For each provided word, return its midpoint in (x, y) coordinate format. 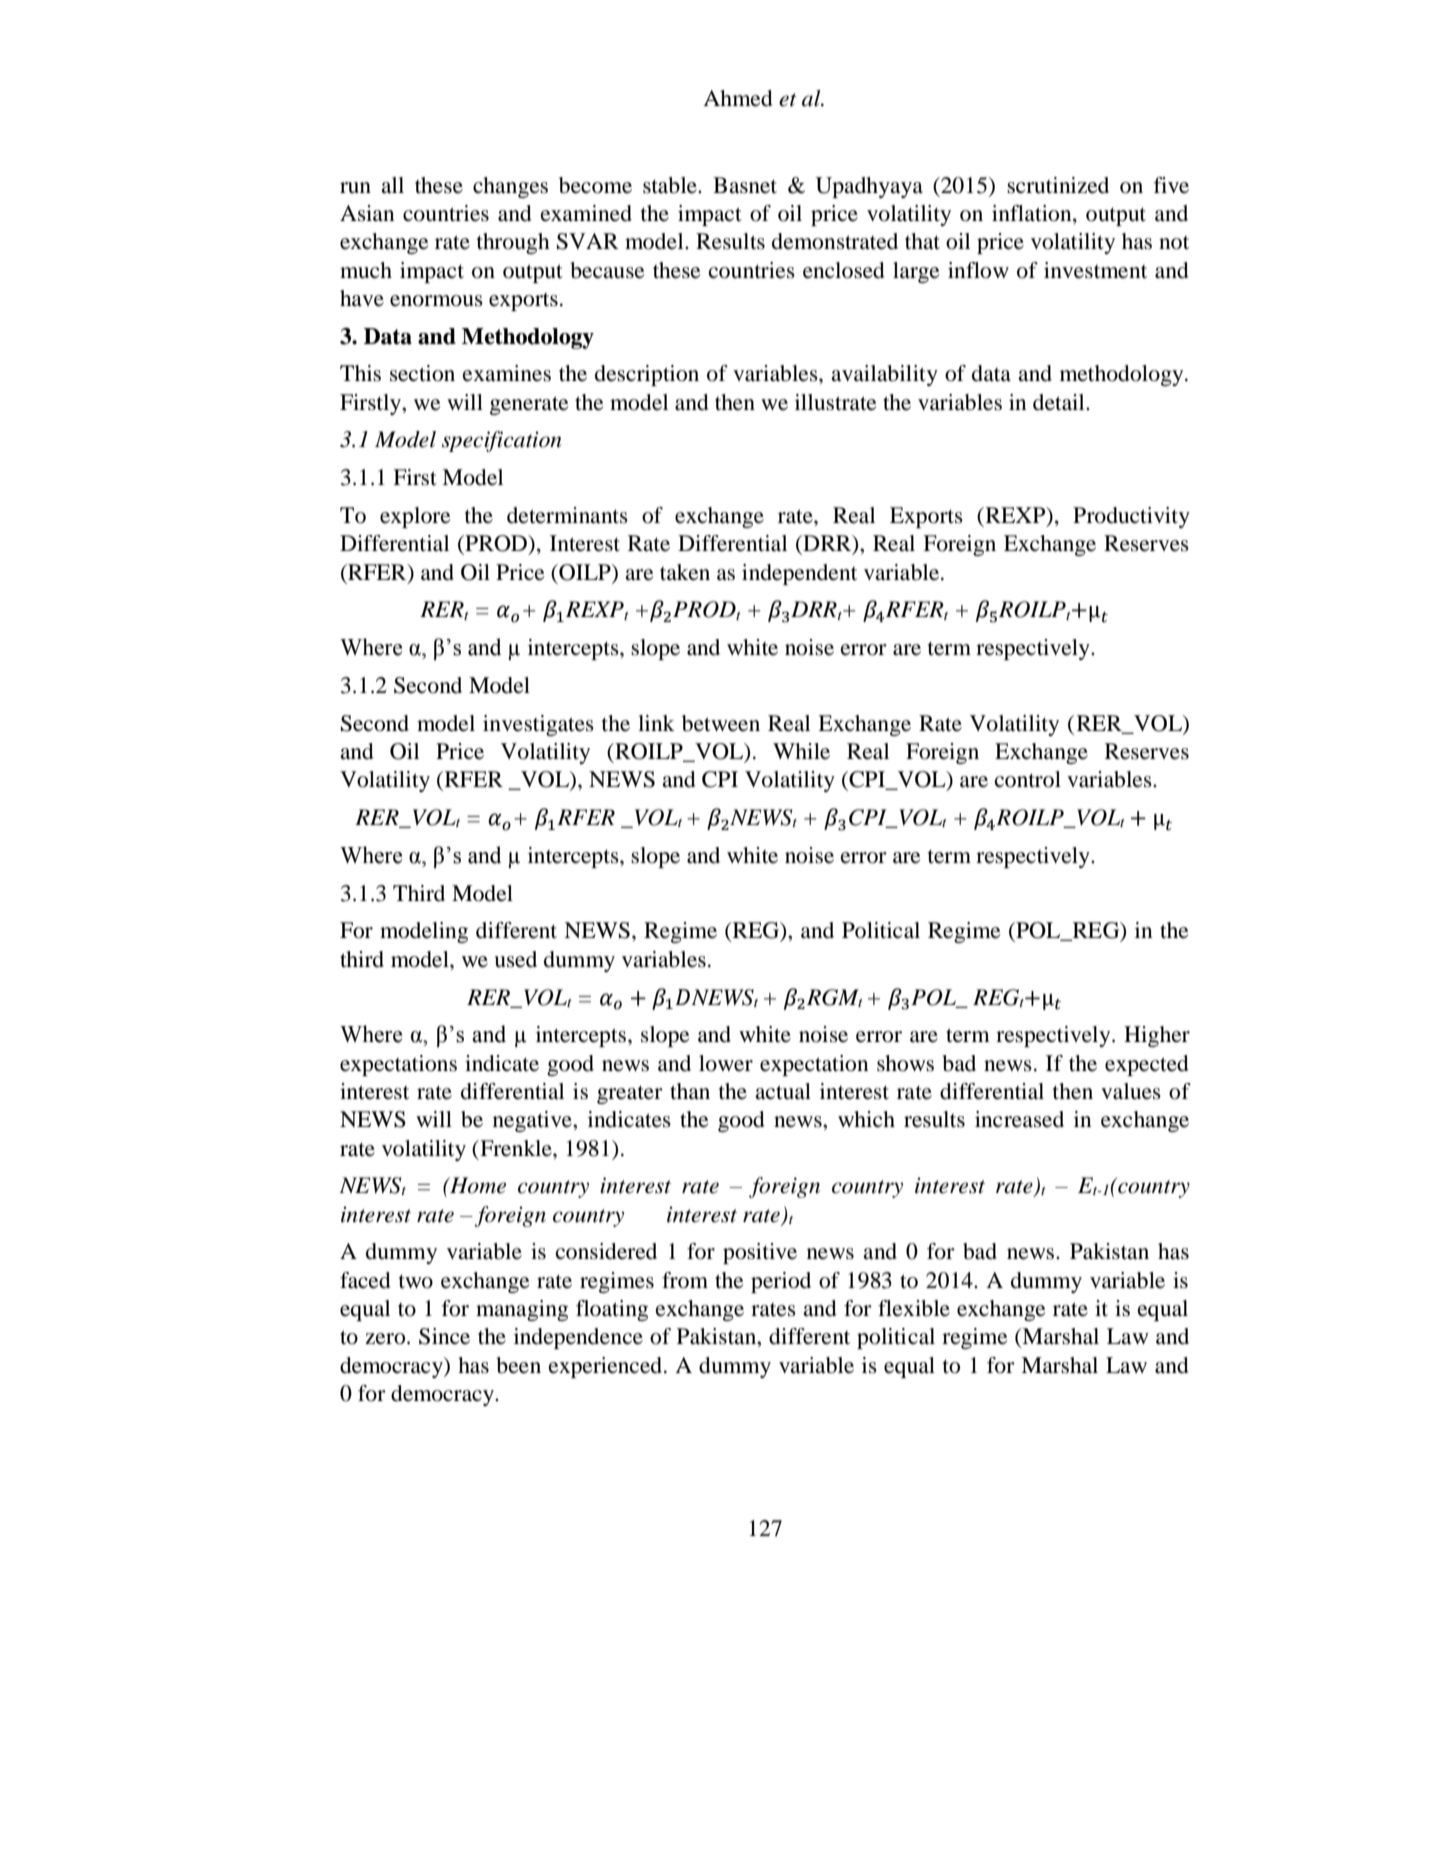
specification (502, 441)
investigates (538, 725)
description (647, 375)
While (801, 751)
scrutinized (1058, 185)
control (1028, 779)
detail (1060, 402)
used (515, 959)
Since (444, 1336)
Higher (1157, 1036)
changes (510, 187)
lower (726, 1063)
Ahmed (738, 98)
